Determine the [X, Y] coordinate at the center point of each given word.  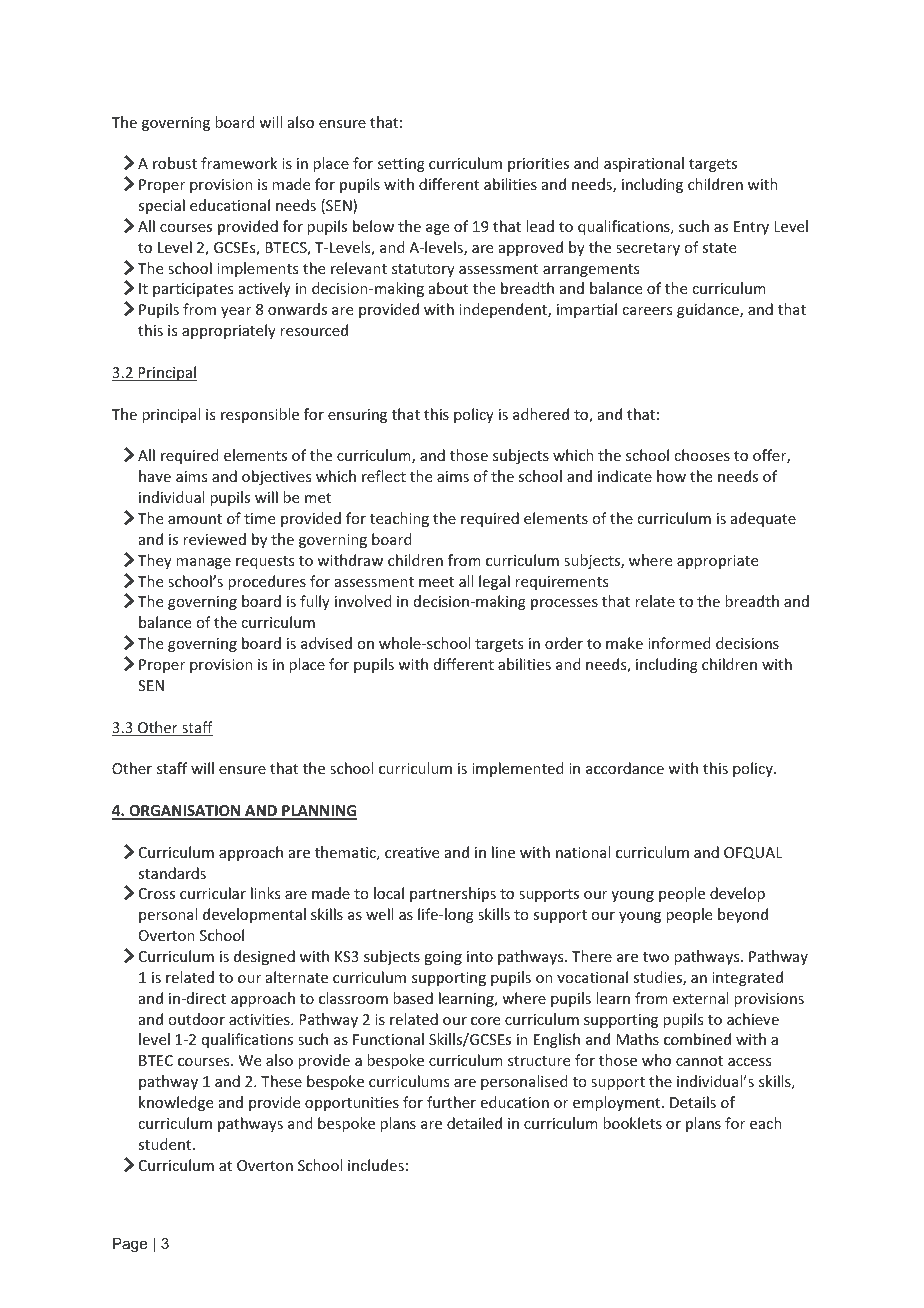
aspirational [644, 164]
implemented [518, 769]
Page [130, 1245]
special [161, 206]
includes [376, 1165]
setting [401, 165]
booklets [632, 1123]
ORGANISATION [185, 812]
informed [679, 643]
